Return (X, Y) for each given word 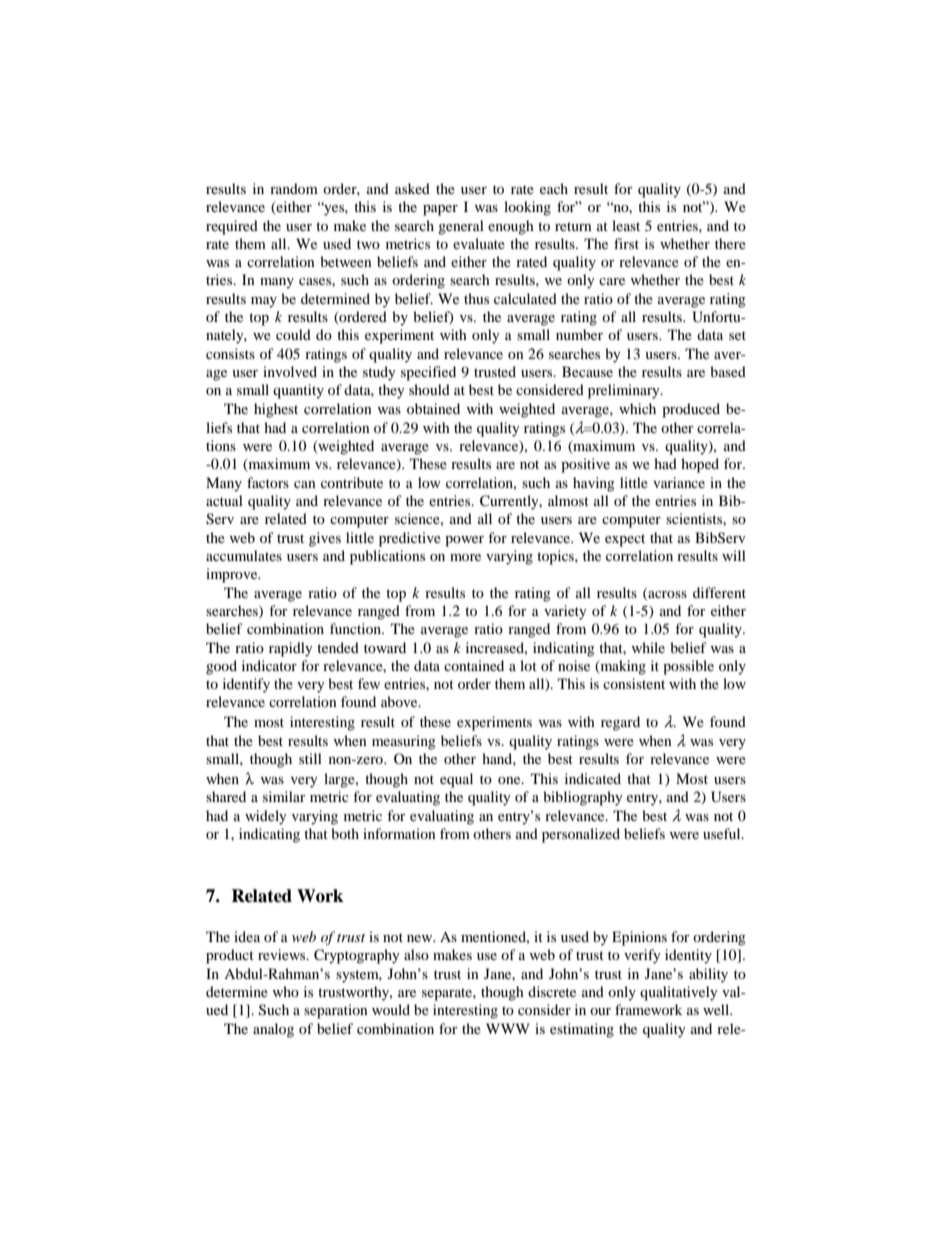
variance (679, 482)
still (310, 758)
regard (620, 723)
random (294, 188)
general (461, 227)
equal (456, 780)
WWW (508, 1028)
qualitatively (679, 993)
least (626, 225)
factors (268, 482)
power (464, 541)
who (285, 991)
